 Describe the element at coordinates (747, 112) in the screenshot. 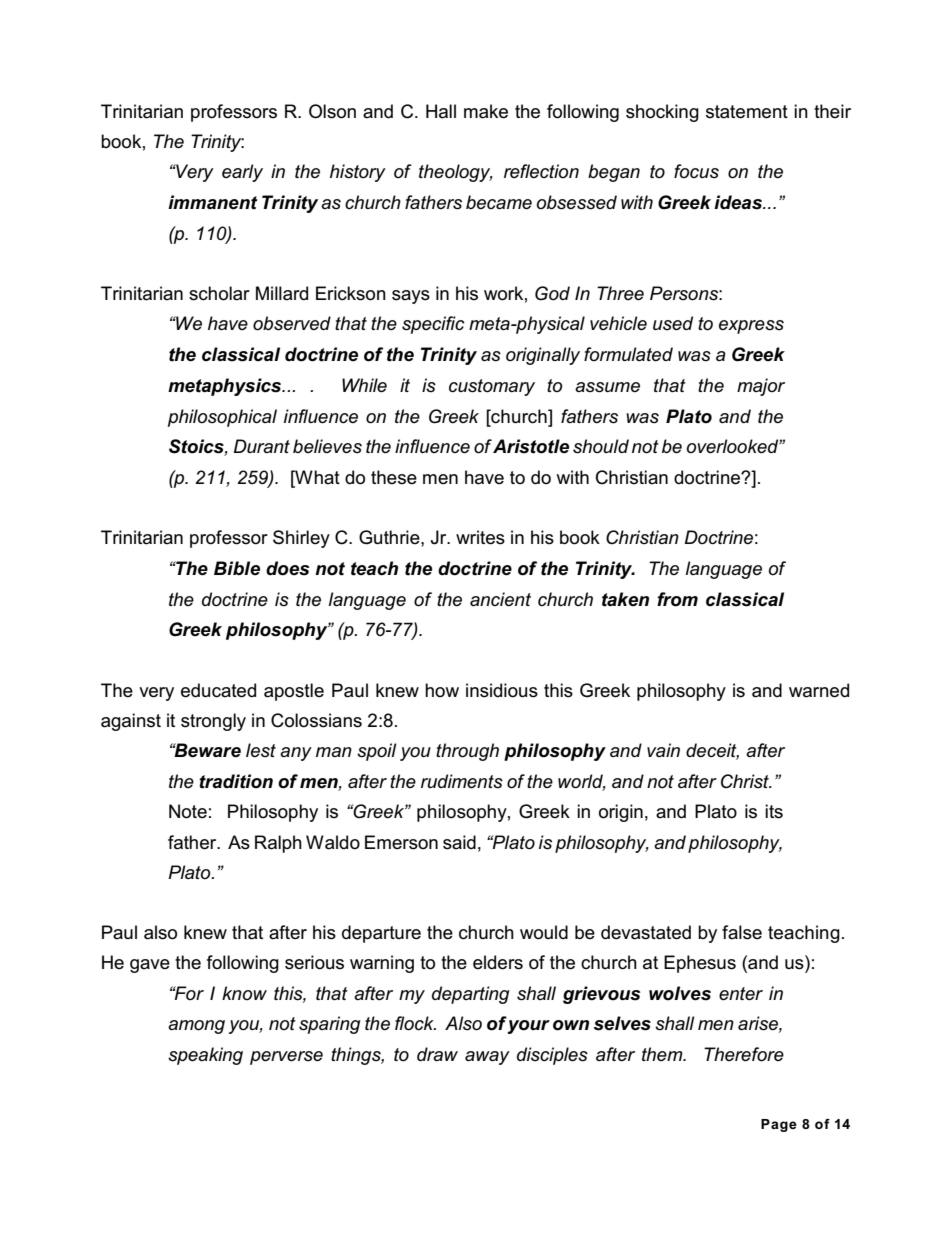

I see `statement` at that location.
